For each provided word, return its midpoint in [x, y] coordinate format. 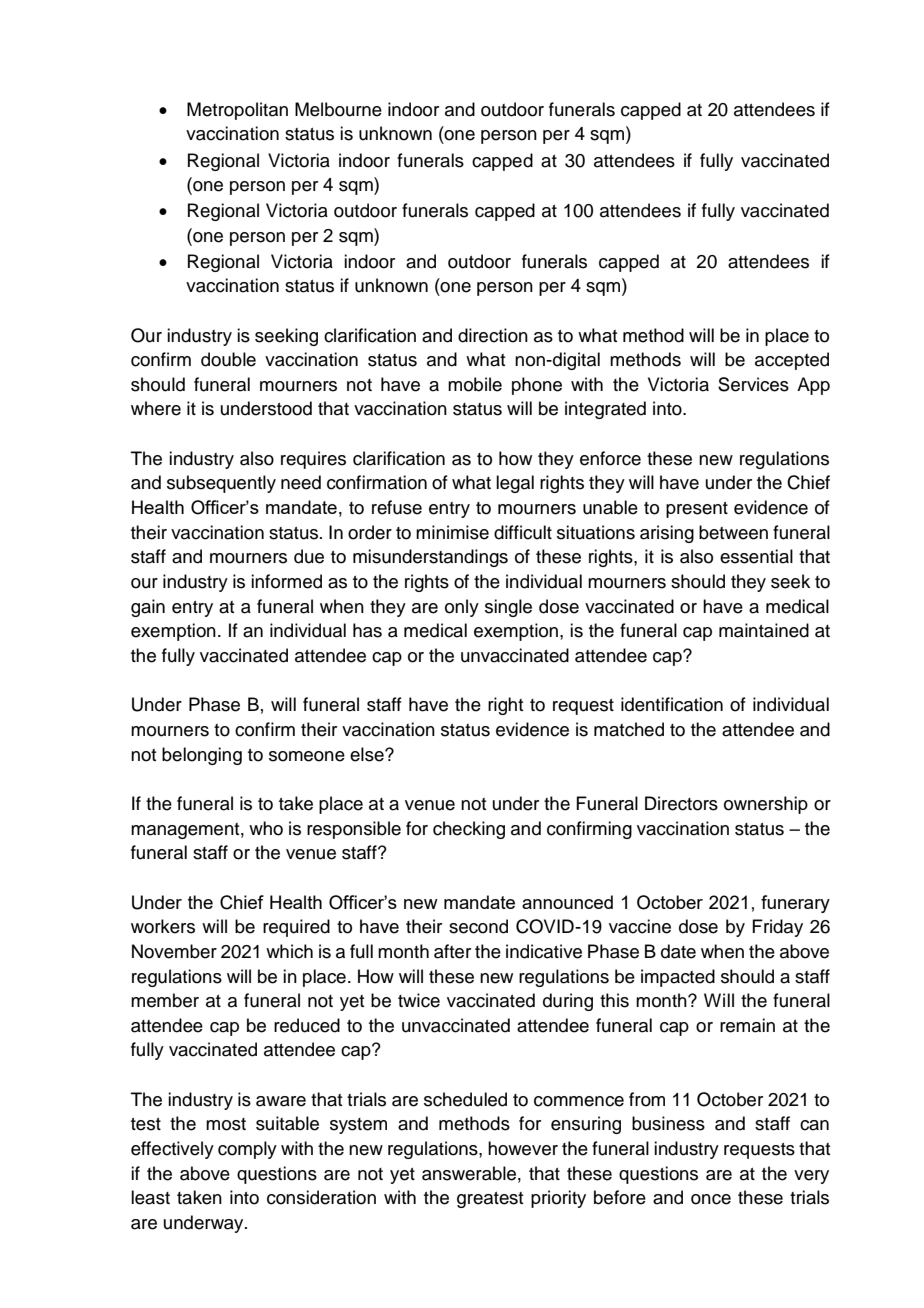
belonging [202, 756]
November [174, 951]
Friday [777, 928]
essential [756, 556]
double [228, 359]
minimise [452, 532]
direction [493, 335]
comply [247, 1150]
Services [753, 384]
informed [286, 581]
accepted [792, 361]
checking [469, 830]
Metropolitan [237, 111]
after [452, 951]
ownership [766, 805]
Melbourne [338, 109]
